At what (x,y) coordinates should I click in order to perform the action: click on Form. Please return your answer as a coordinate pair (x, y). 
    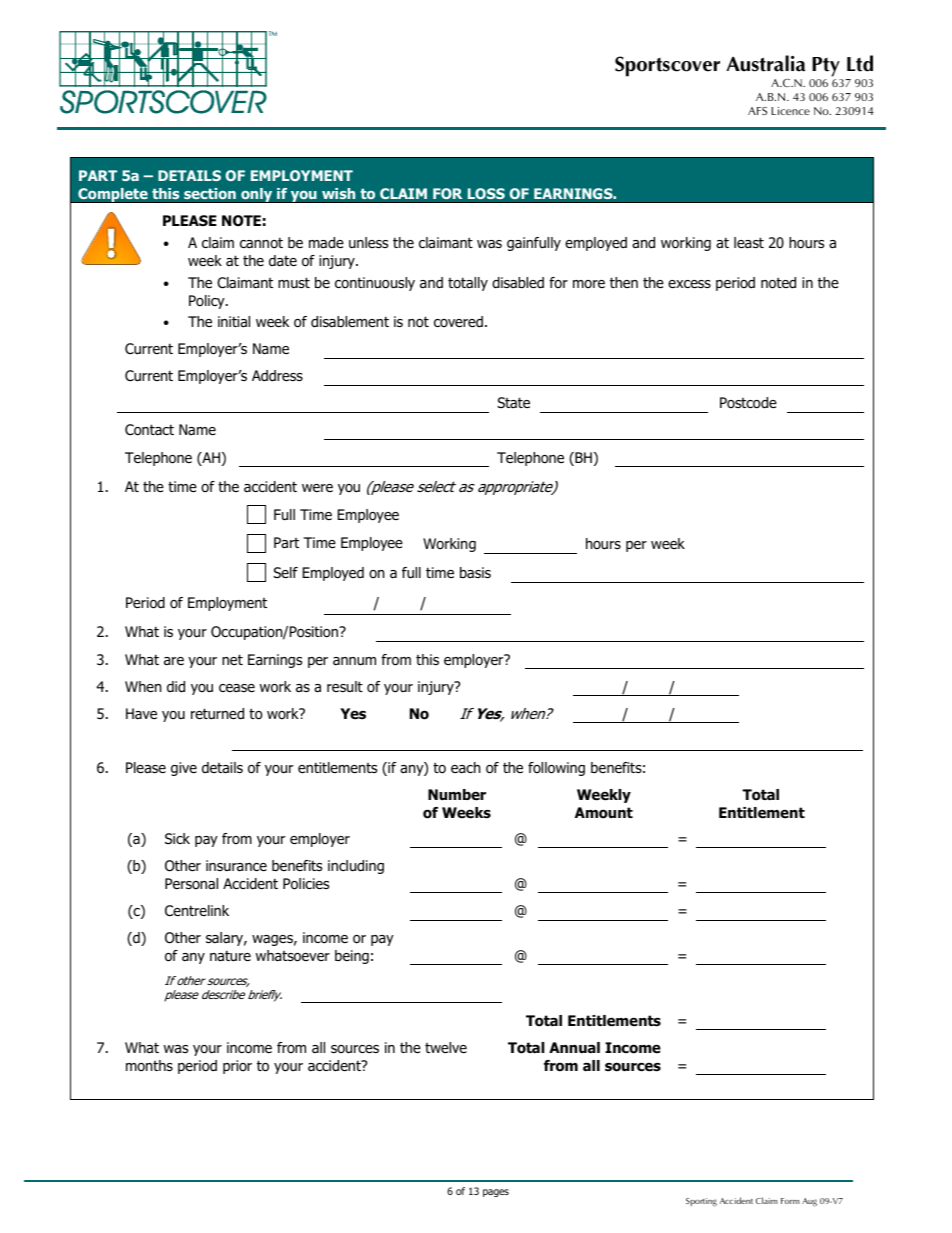
    Looking at the image, I should click on (790, 1201).
